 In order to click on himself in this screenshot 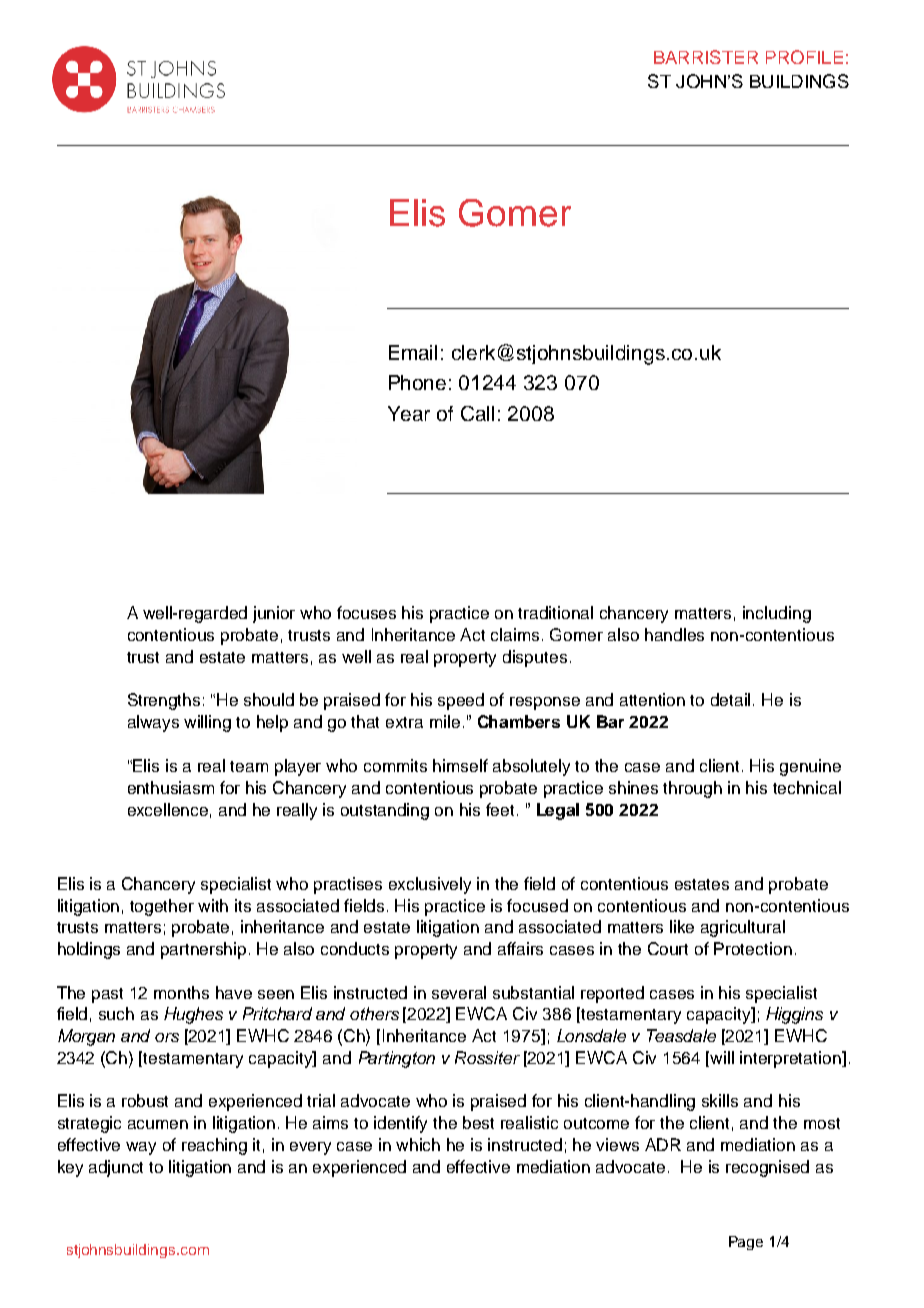, I will do `click(460, 765)`.
